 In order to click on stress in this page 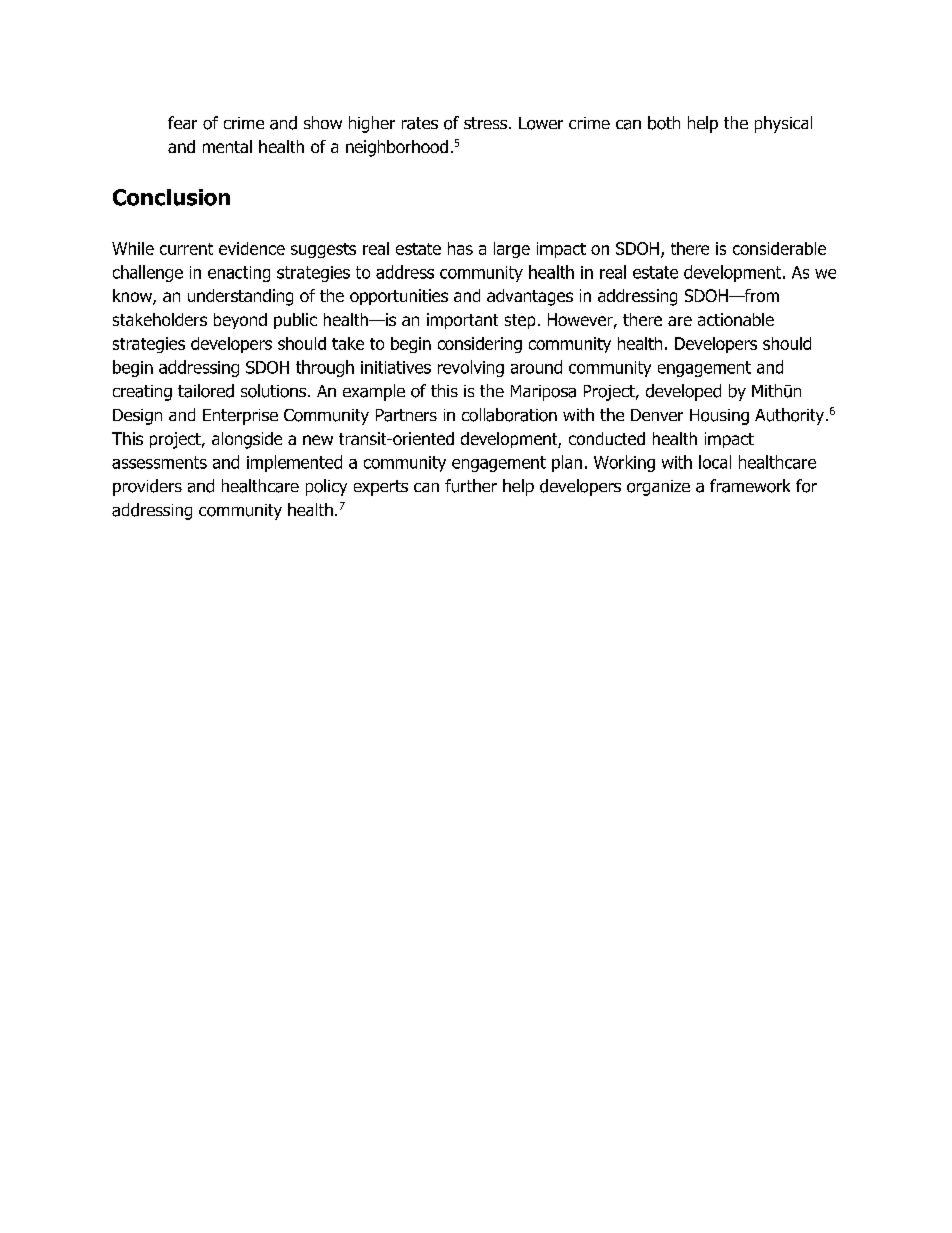, I will do `click(487, 123)`.
